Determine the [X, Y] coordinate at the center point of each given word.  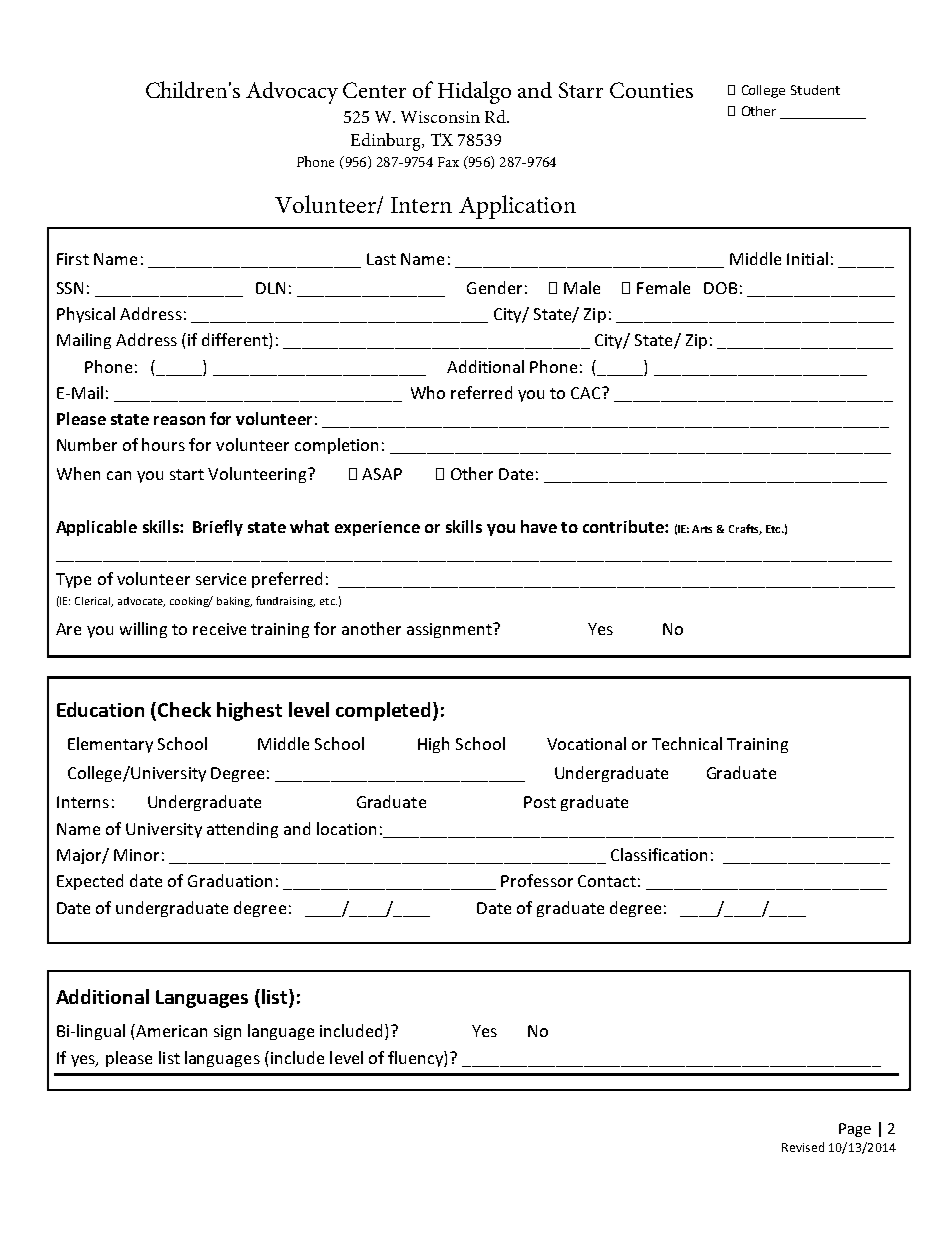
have [539, 526]
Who [428, 392]
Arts [702, 529]
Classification [659, 854]
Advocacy [292, 93]
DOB [720, 288]
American [170, 1030]
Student [815, 90]
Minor [136, 855]
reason [179, 420]
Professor [537, 880]
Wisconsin [440, 117]
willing [143, 630]
